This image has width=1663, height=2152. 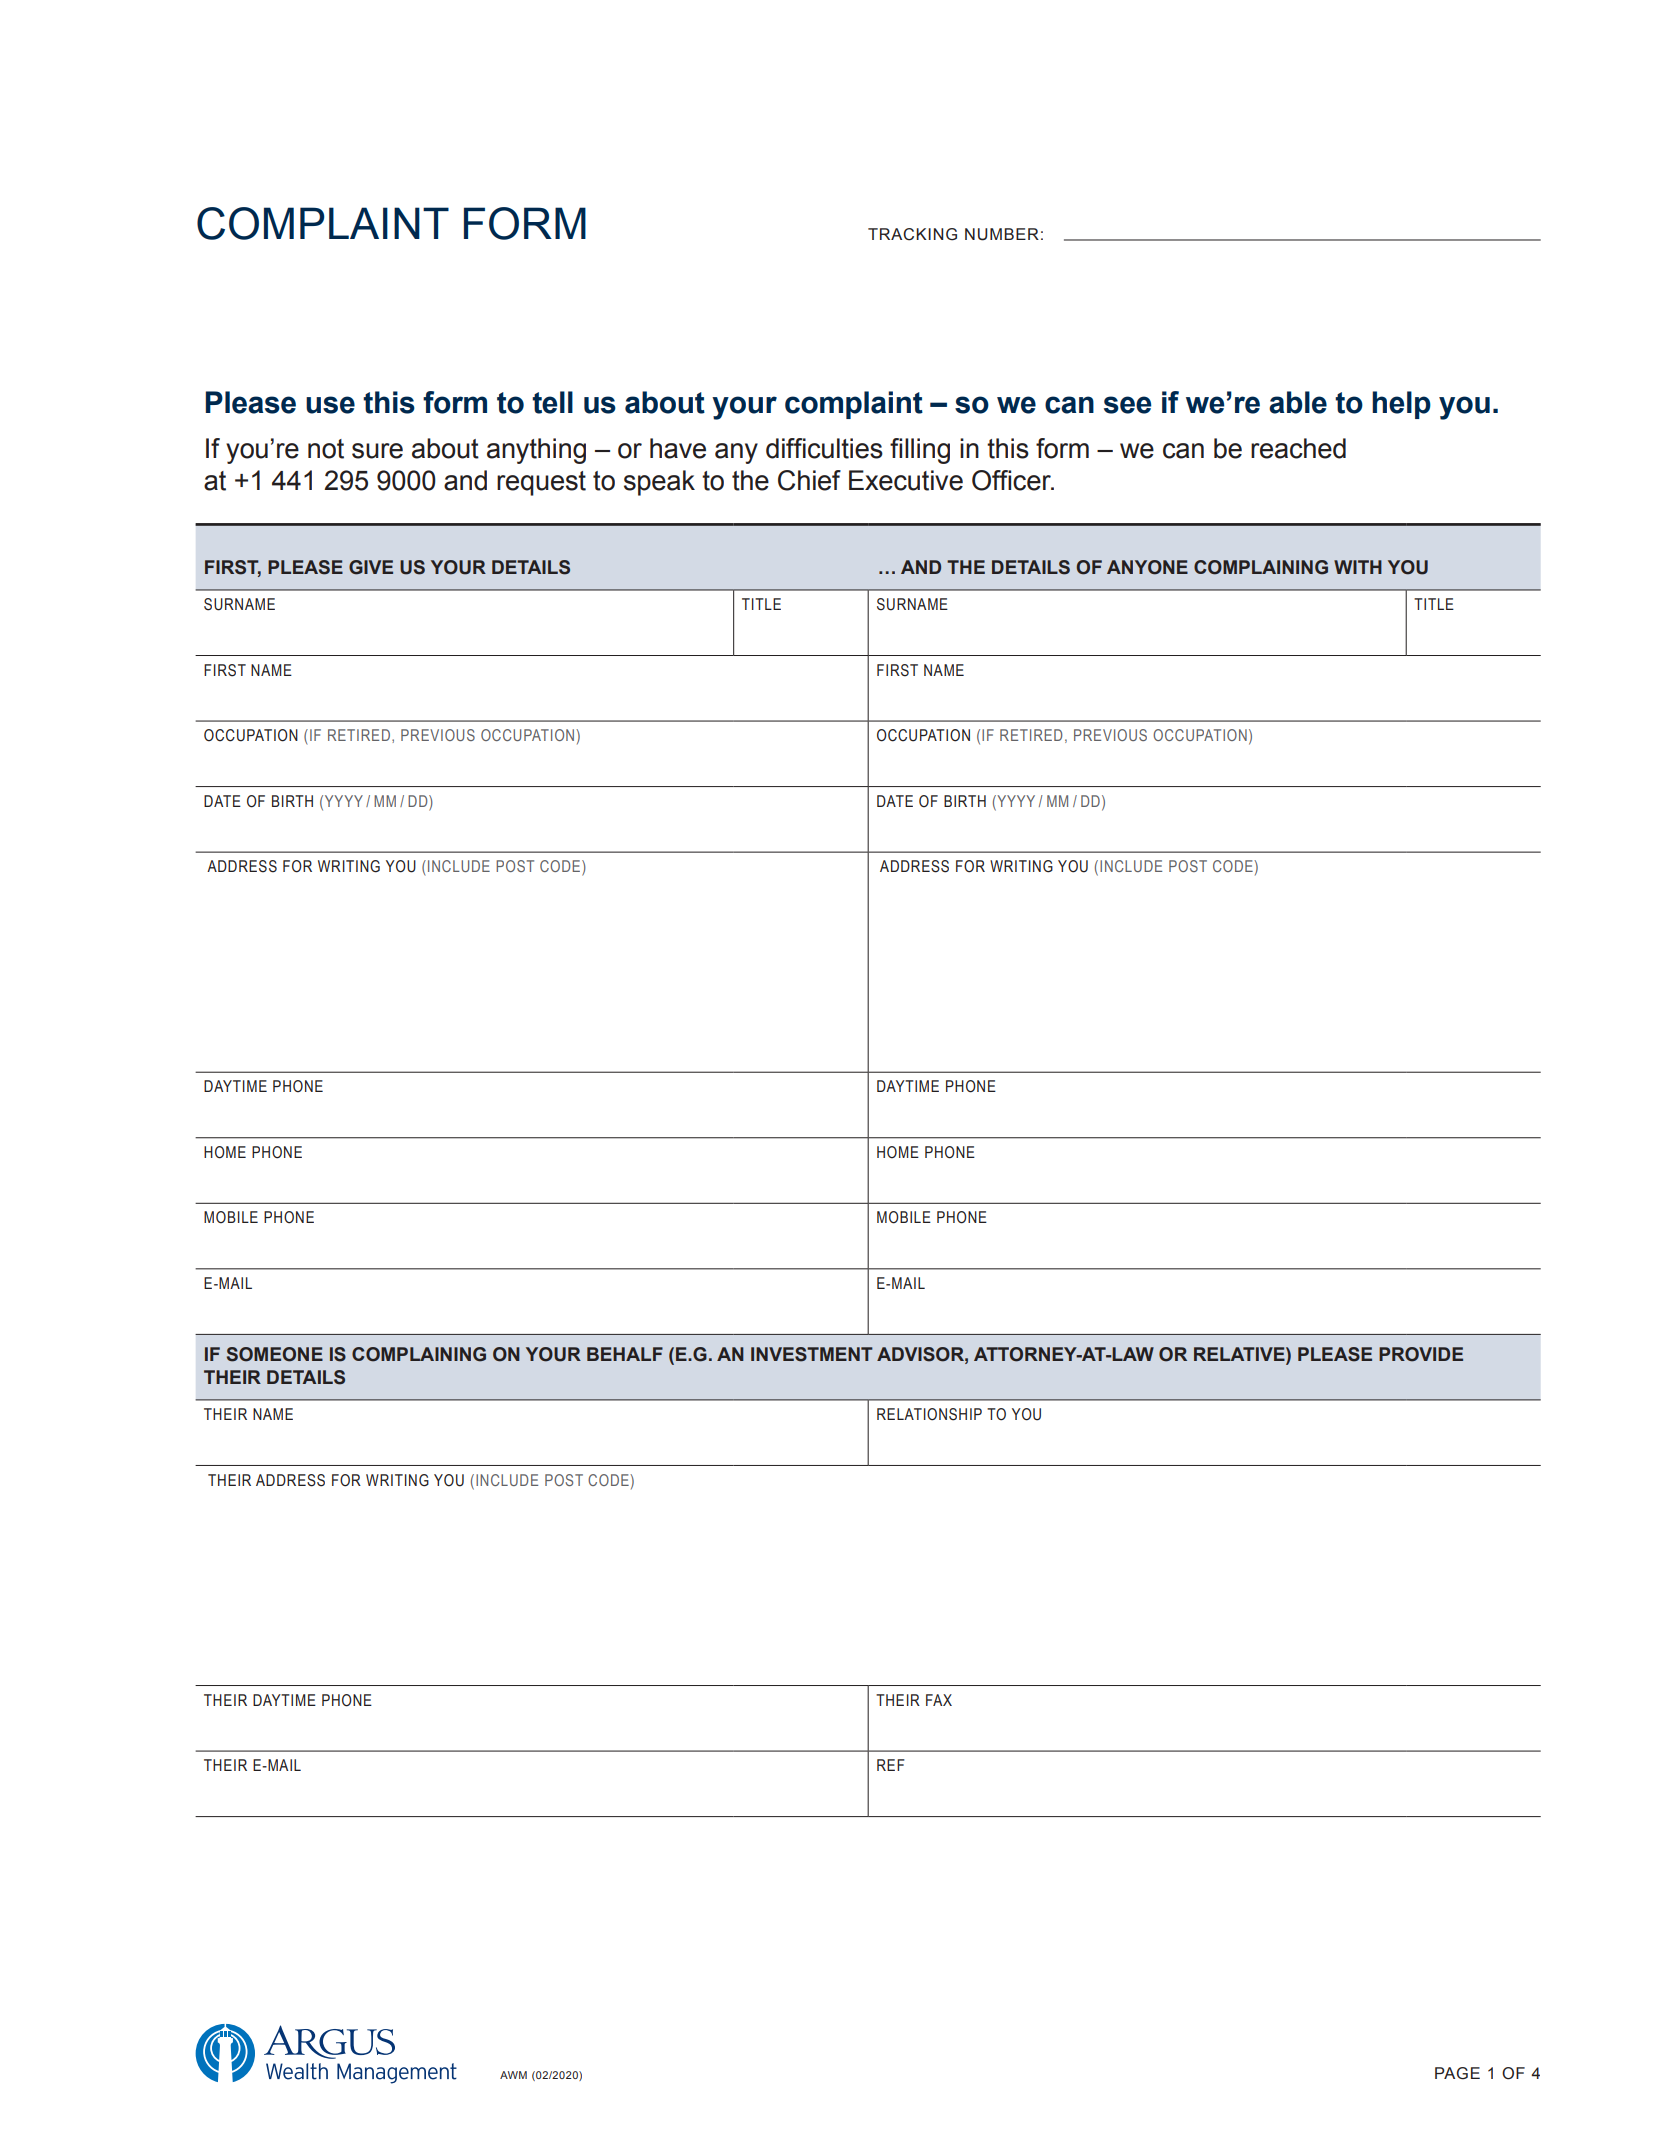 What do you see at coordinates (330, 405) in the image?
I see `use` at bounding box center [330, 405].
